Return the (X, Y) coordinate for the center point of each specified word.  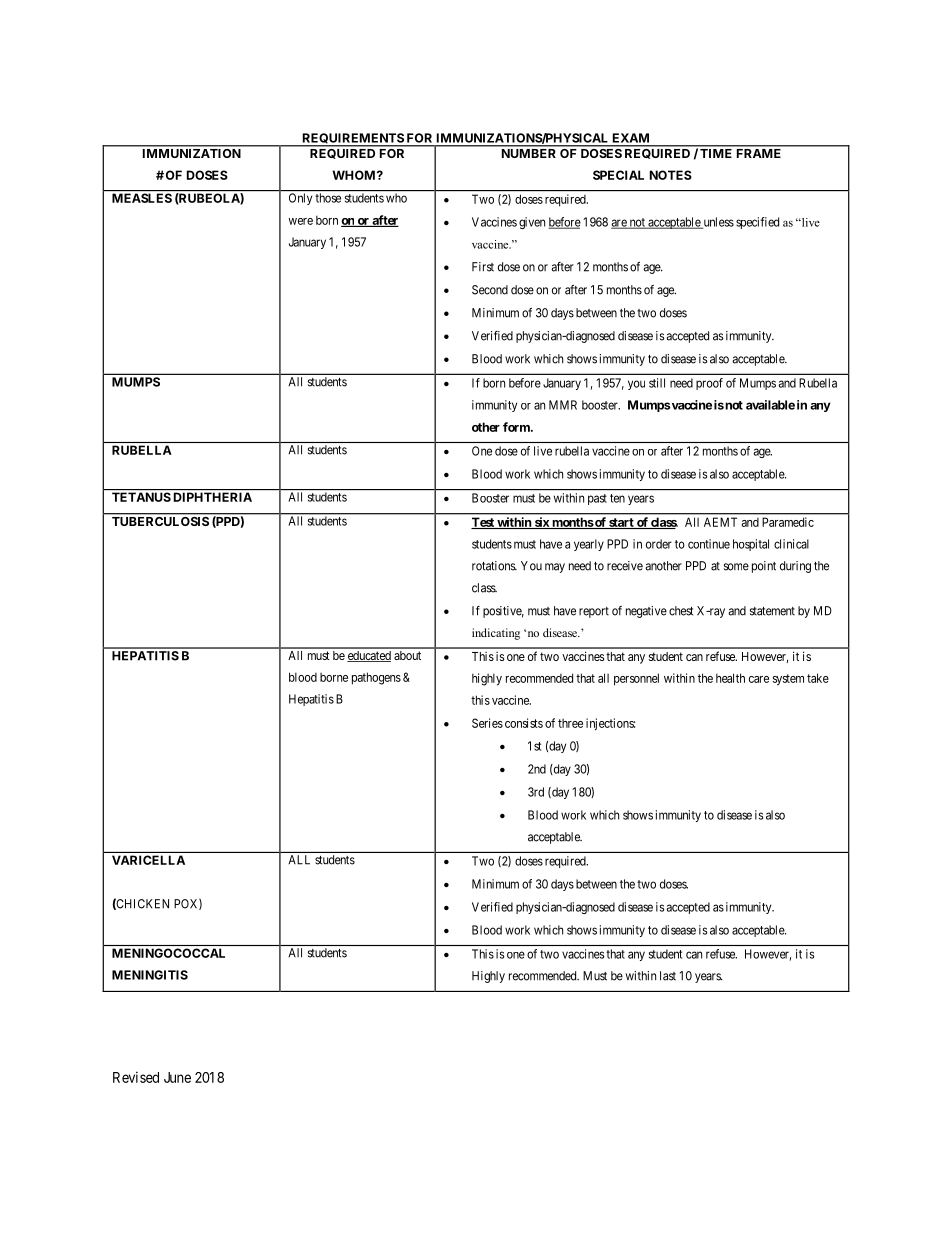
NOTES (671, 175)
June (177, 1077)
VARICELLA (148, 860)
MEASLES (142, 198)
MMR (563, 405)
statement (772, 611)
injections (610, 724)
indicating (496, 634)
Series (487, 723)
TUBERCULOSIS (160, 521)
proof (709, 384)
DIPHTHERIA (213, 497)
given (532, 223)
